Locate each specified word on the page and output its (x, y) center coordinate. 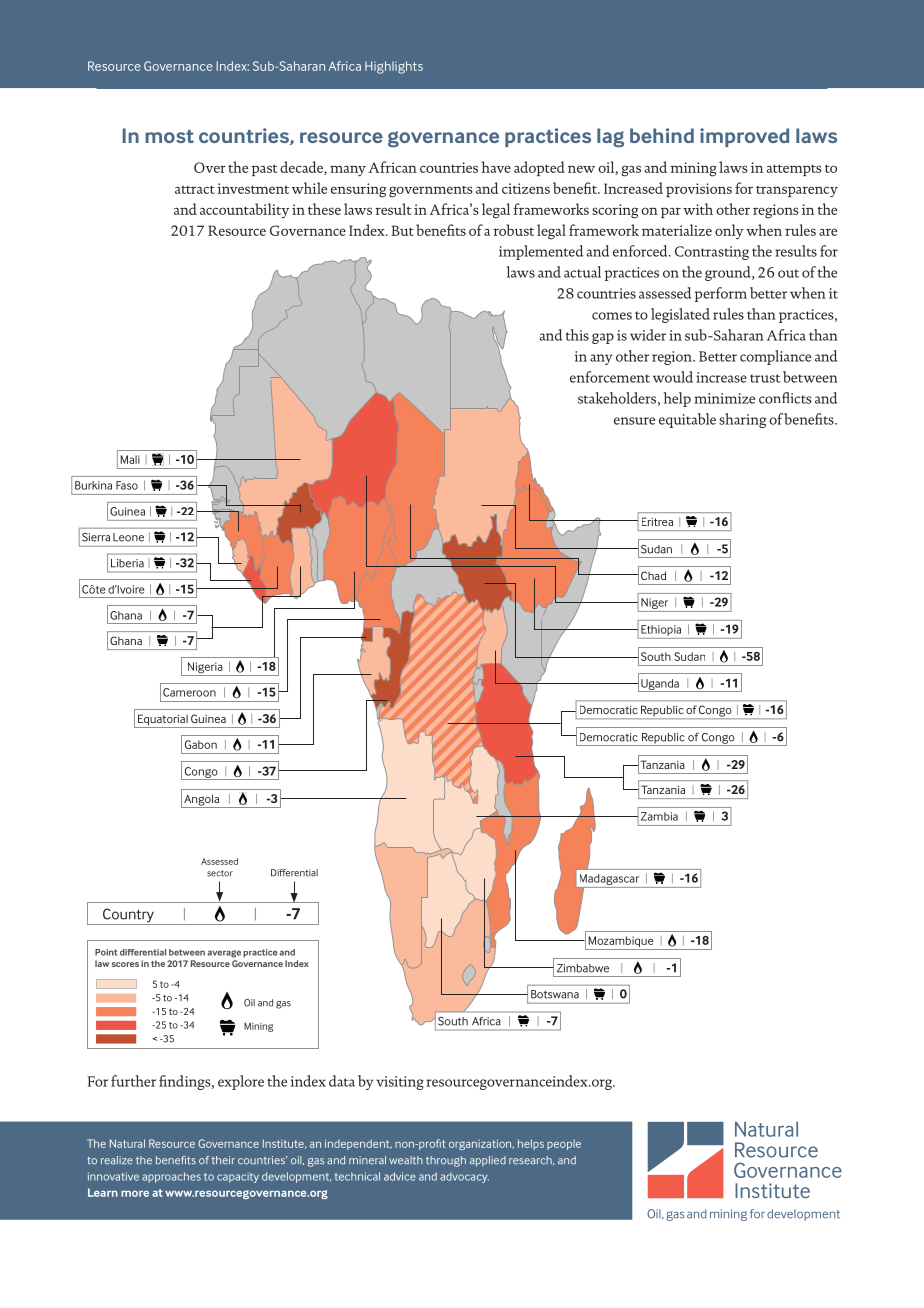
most (169, 136)
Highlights (394, 67)
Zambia (659, 816)
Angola (201, 801)
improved (744, 137)
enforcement (610, 377)
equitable (687, 420)
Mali (130, 459)
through (446, 1161)
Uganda (660, 685)
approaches (171, 1177)
